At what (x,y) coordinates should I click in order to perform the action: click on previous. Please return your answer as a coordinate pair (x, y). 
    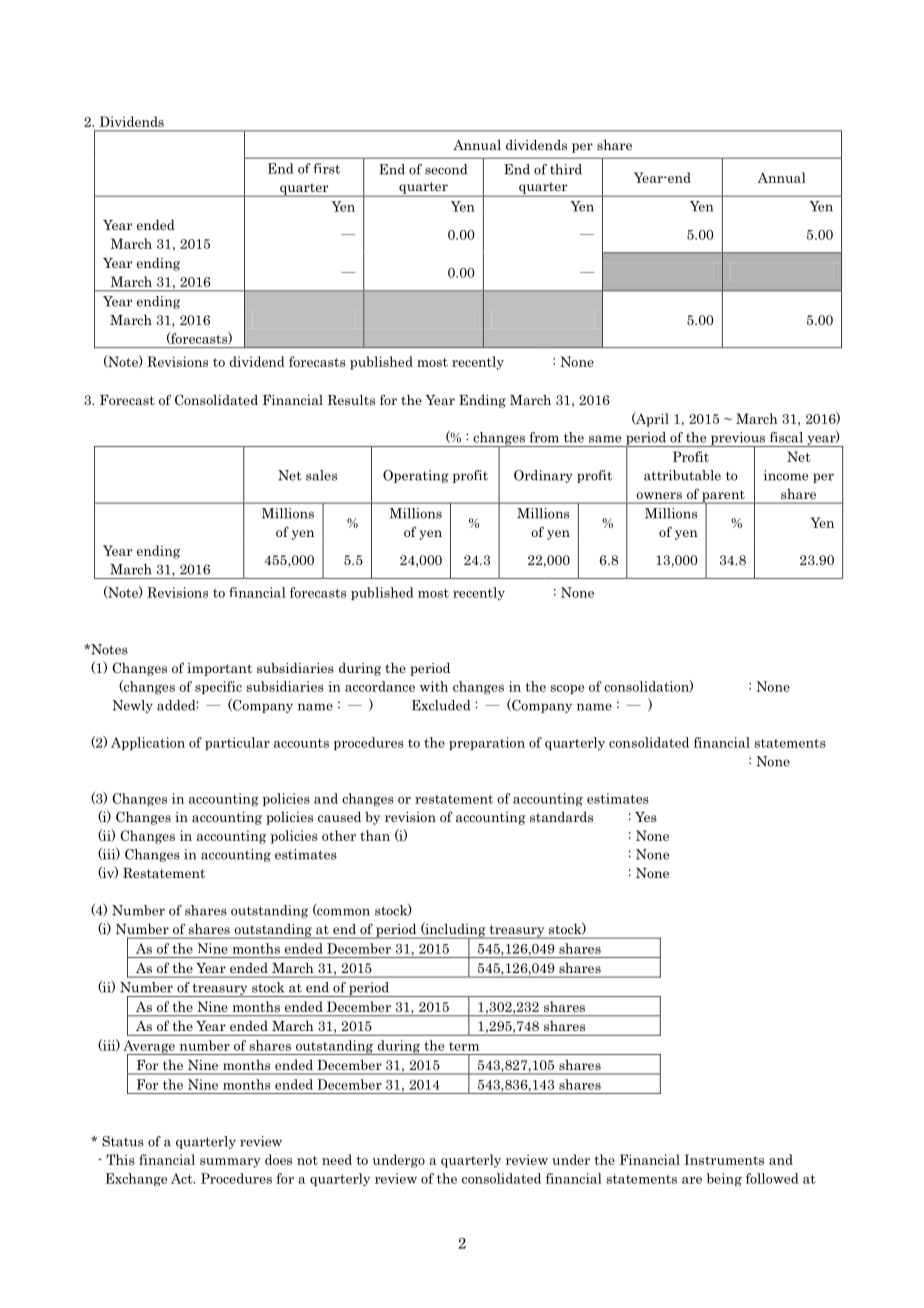
    Looking at the image, I should click on (737, 439).
